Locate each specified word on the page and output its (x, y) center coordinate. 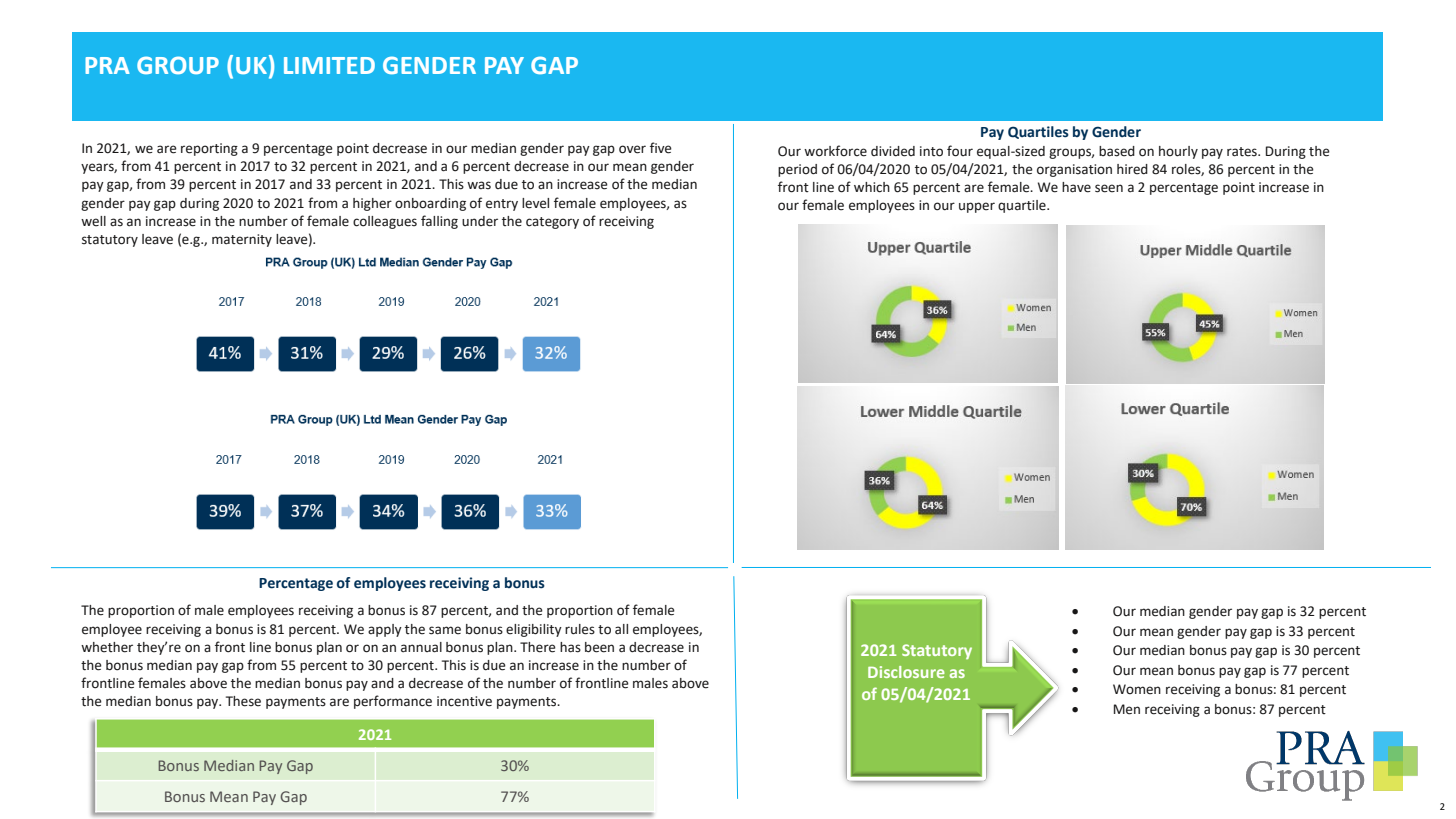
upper (977, 207)
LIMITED (329, 65)
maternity (242, 240)
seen (1109, 188)
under (480, 221)
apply (385, 630)
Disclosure (906, 672)
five (661, 148)
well (93, 221)
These (243, 701)
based (1117, 151)
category (552, 223)
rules (580, 629)
